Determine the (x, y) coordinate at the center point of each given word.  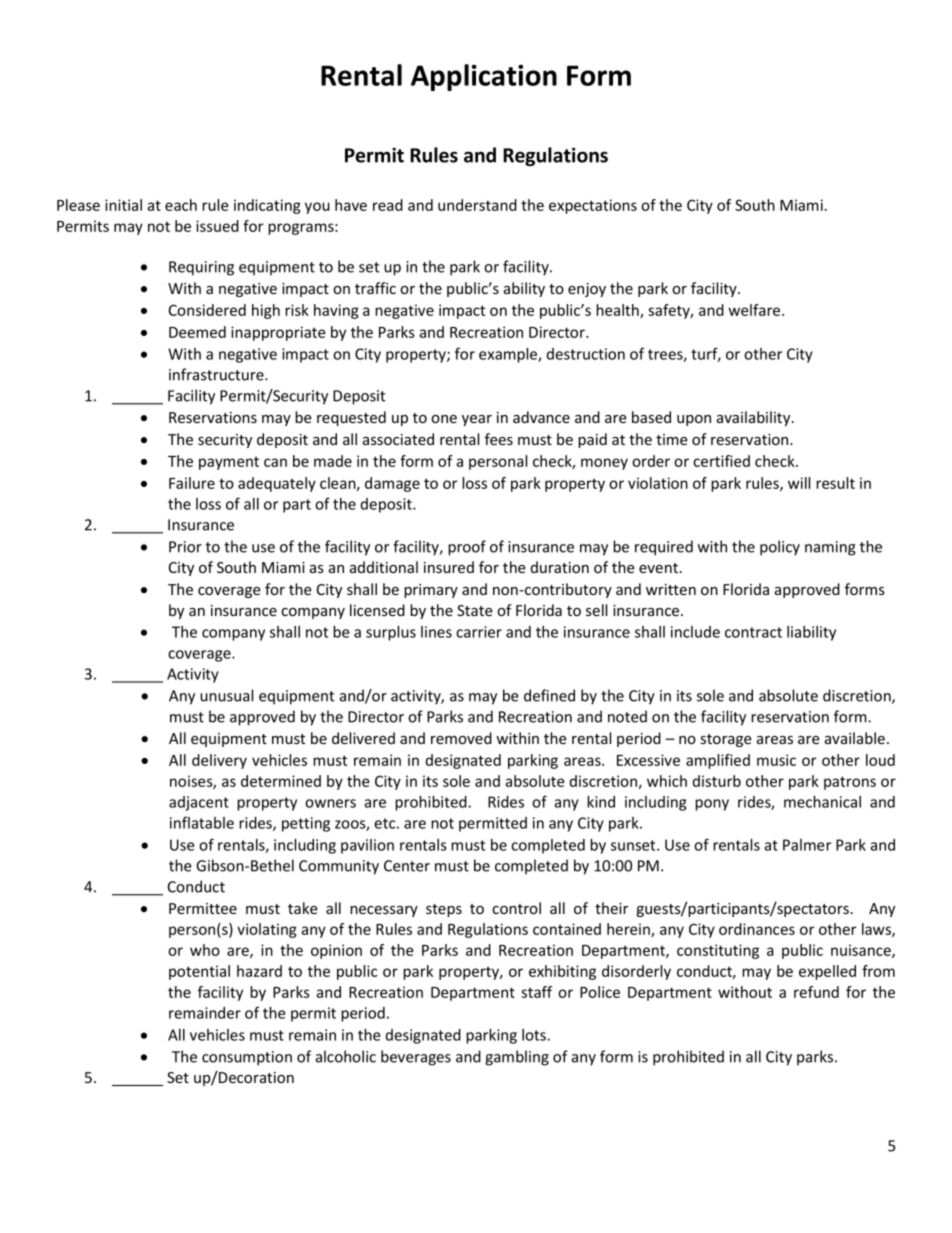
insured (449, 567)
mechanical (822, 802)
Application (484, 77)
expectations (593, 206)
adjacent (199, 803)
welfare (756, 310)
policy (780, 548)
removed (461, 738)
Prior (185, 547)
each (181, 205)
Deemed (197, 332)
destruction (586, 354)
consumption (247, 1058)
